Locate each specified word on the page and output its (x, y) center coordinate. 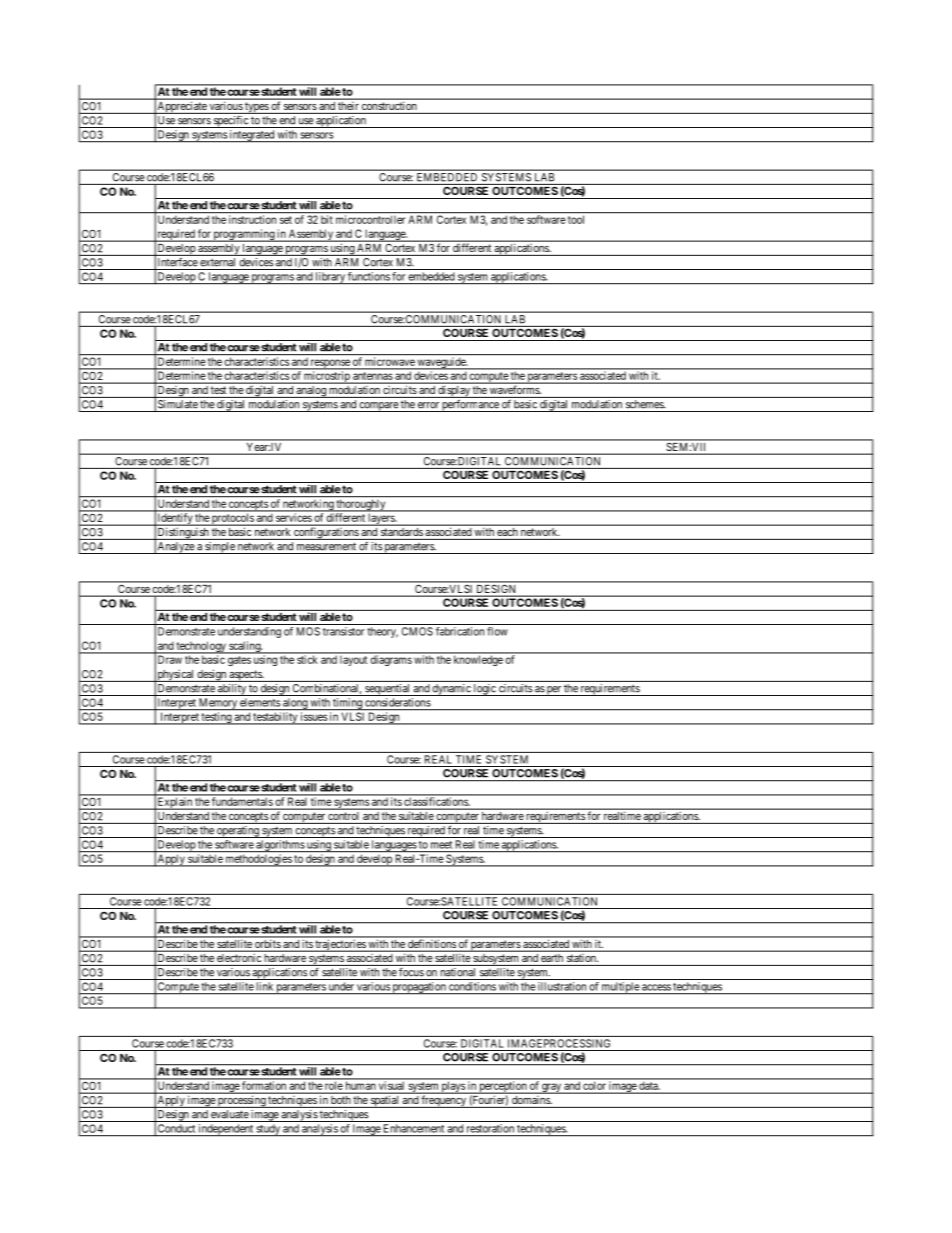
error (428, 405)
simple (220, 548)
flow (497, 631)
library (330, 278)
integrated (252, 136)
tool (576, 219)
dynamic (452, 690)
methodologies (258, 860)
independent (225, 1130)
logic (485, 690)
